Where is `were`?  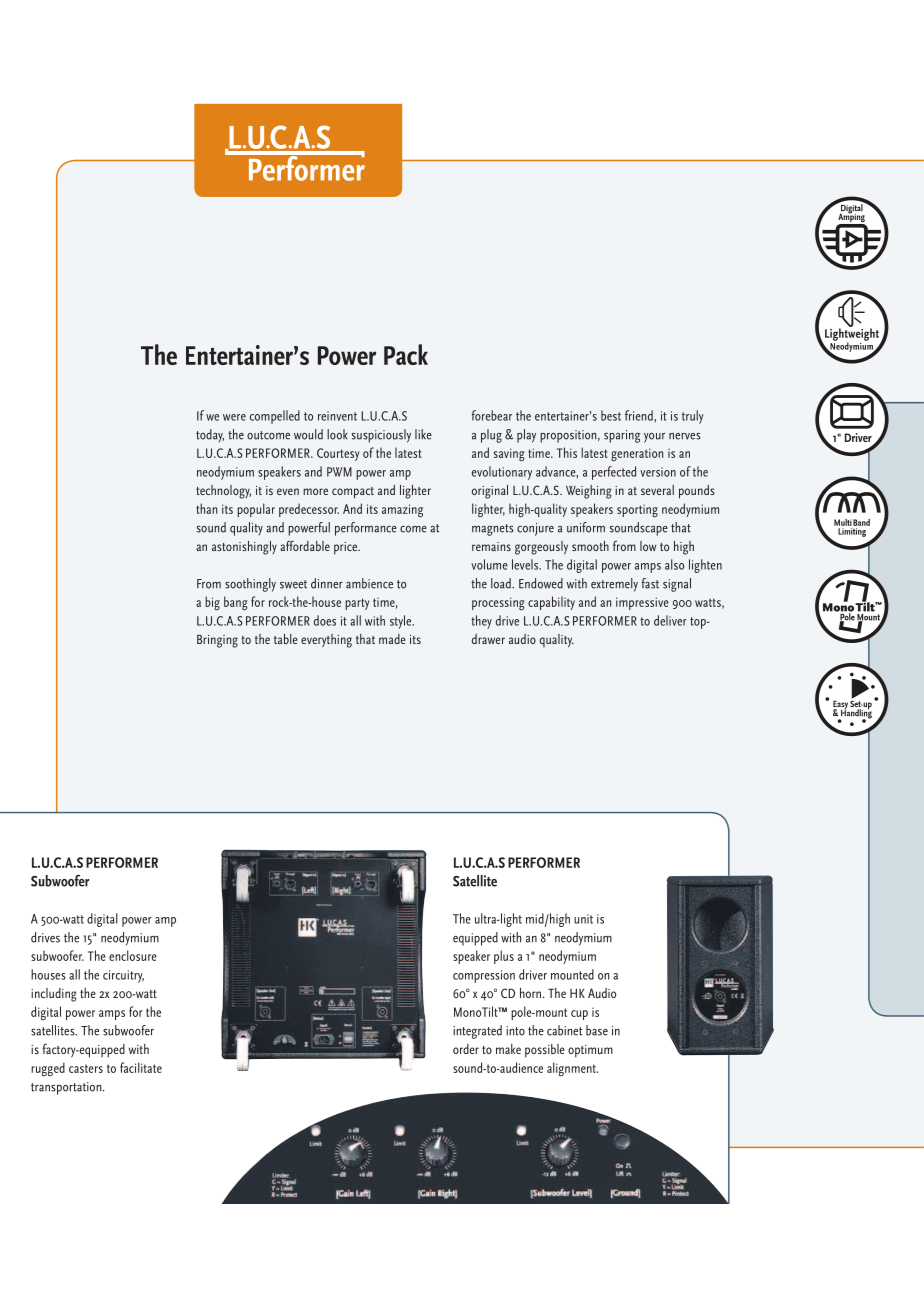
were is located at coordinates (234, 417).
